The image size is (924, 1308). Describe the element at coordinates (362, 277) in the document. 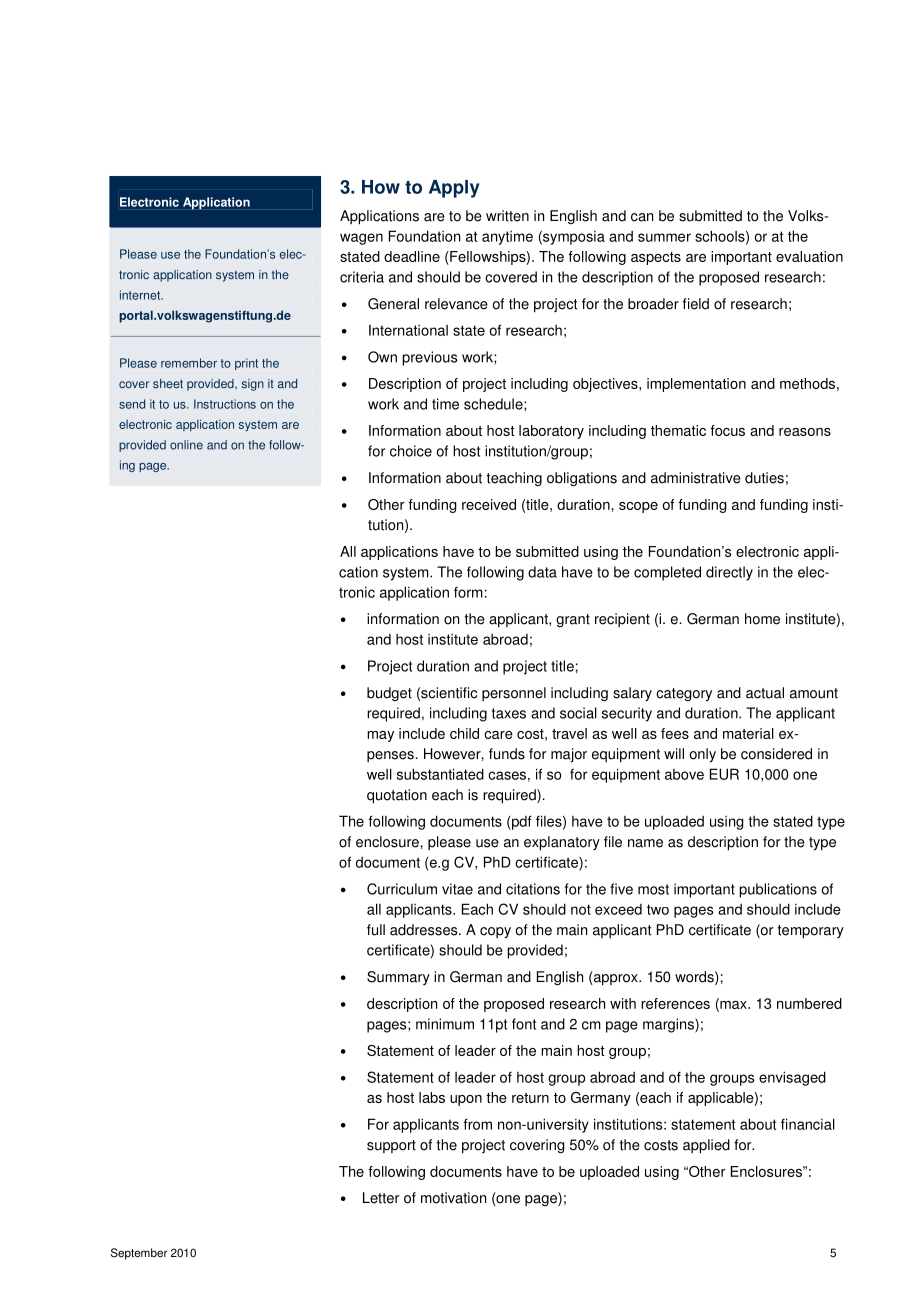

I see `criteria` at that location.
